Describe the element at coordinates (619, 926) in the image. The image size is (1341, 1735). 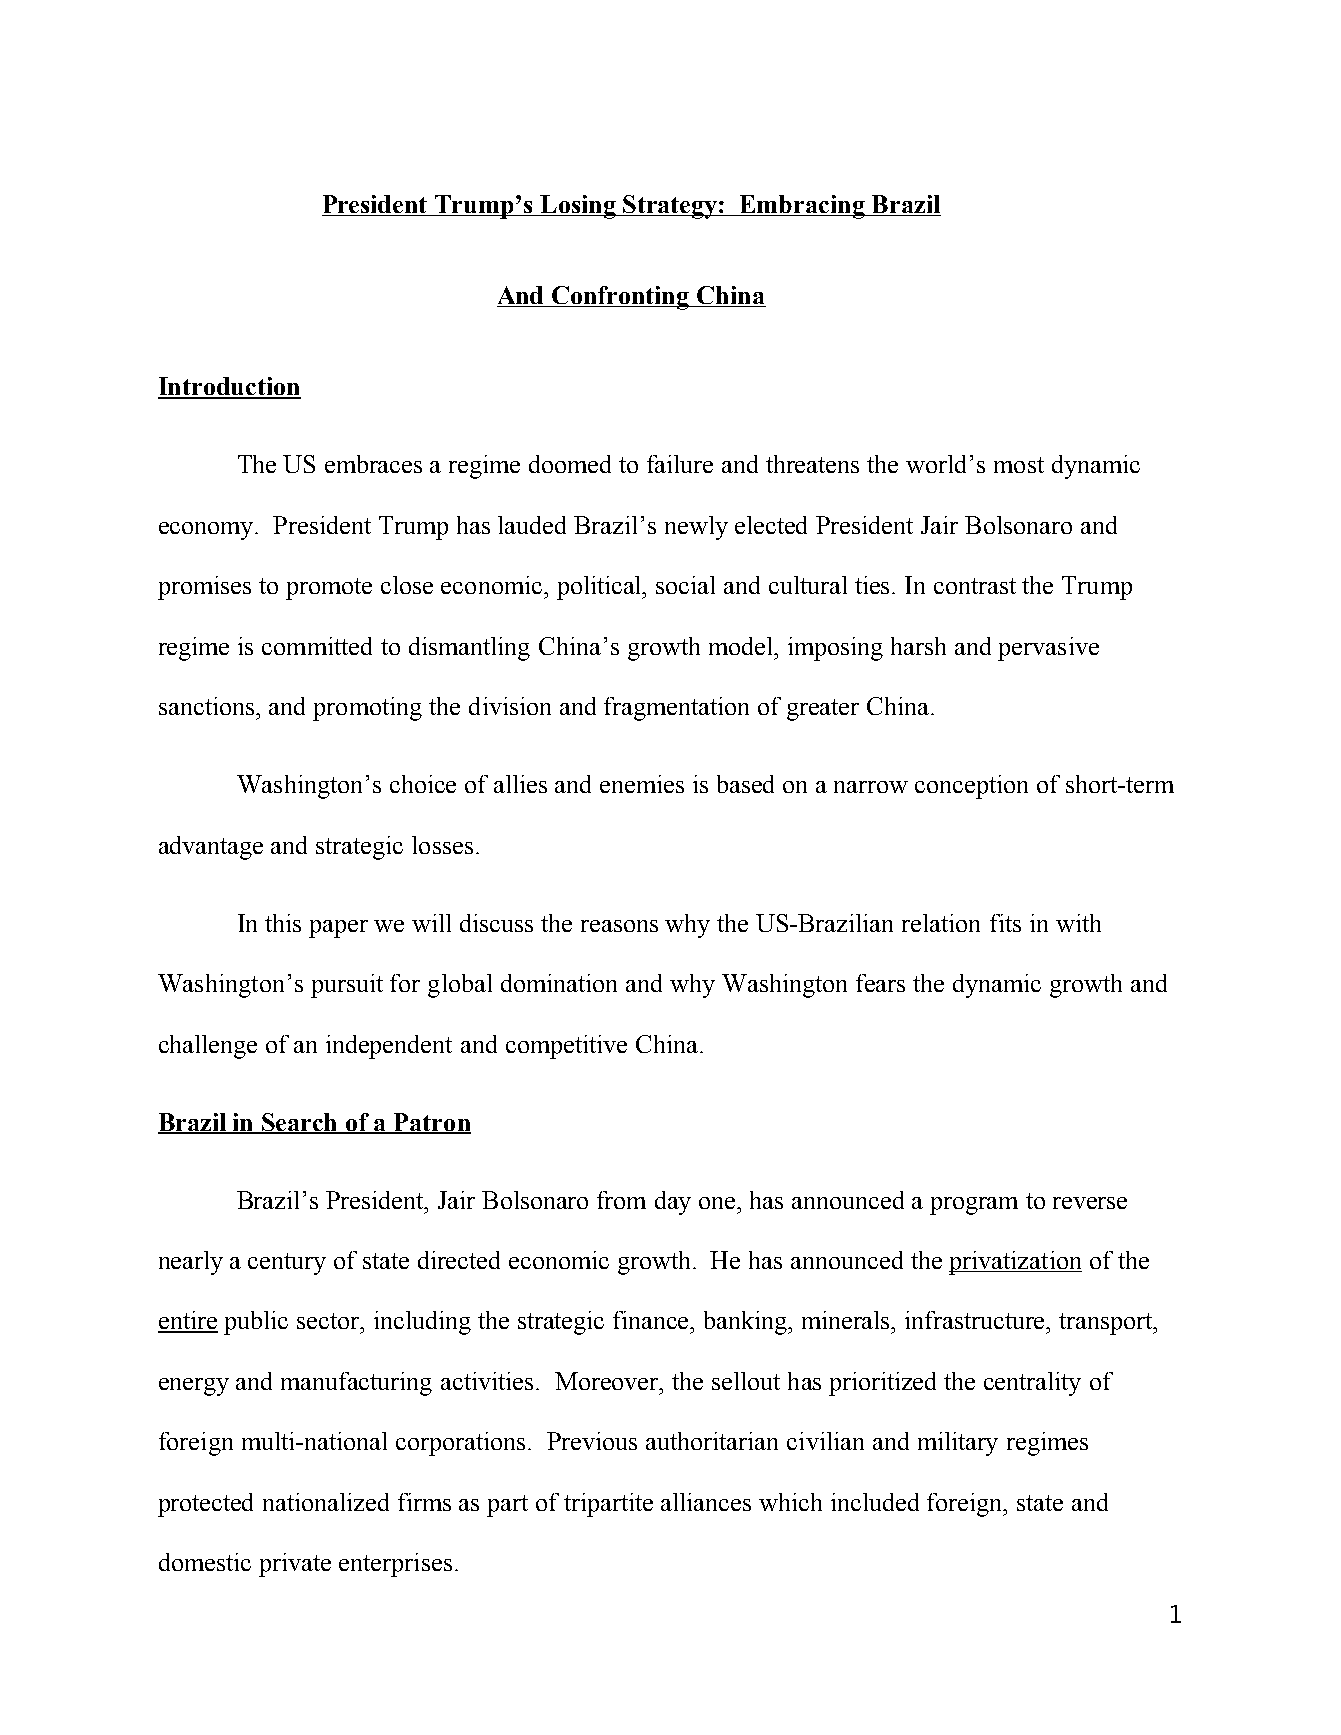
I see `reasons` at that location.
